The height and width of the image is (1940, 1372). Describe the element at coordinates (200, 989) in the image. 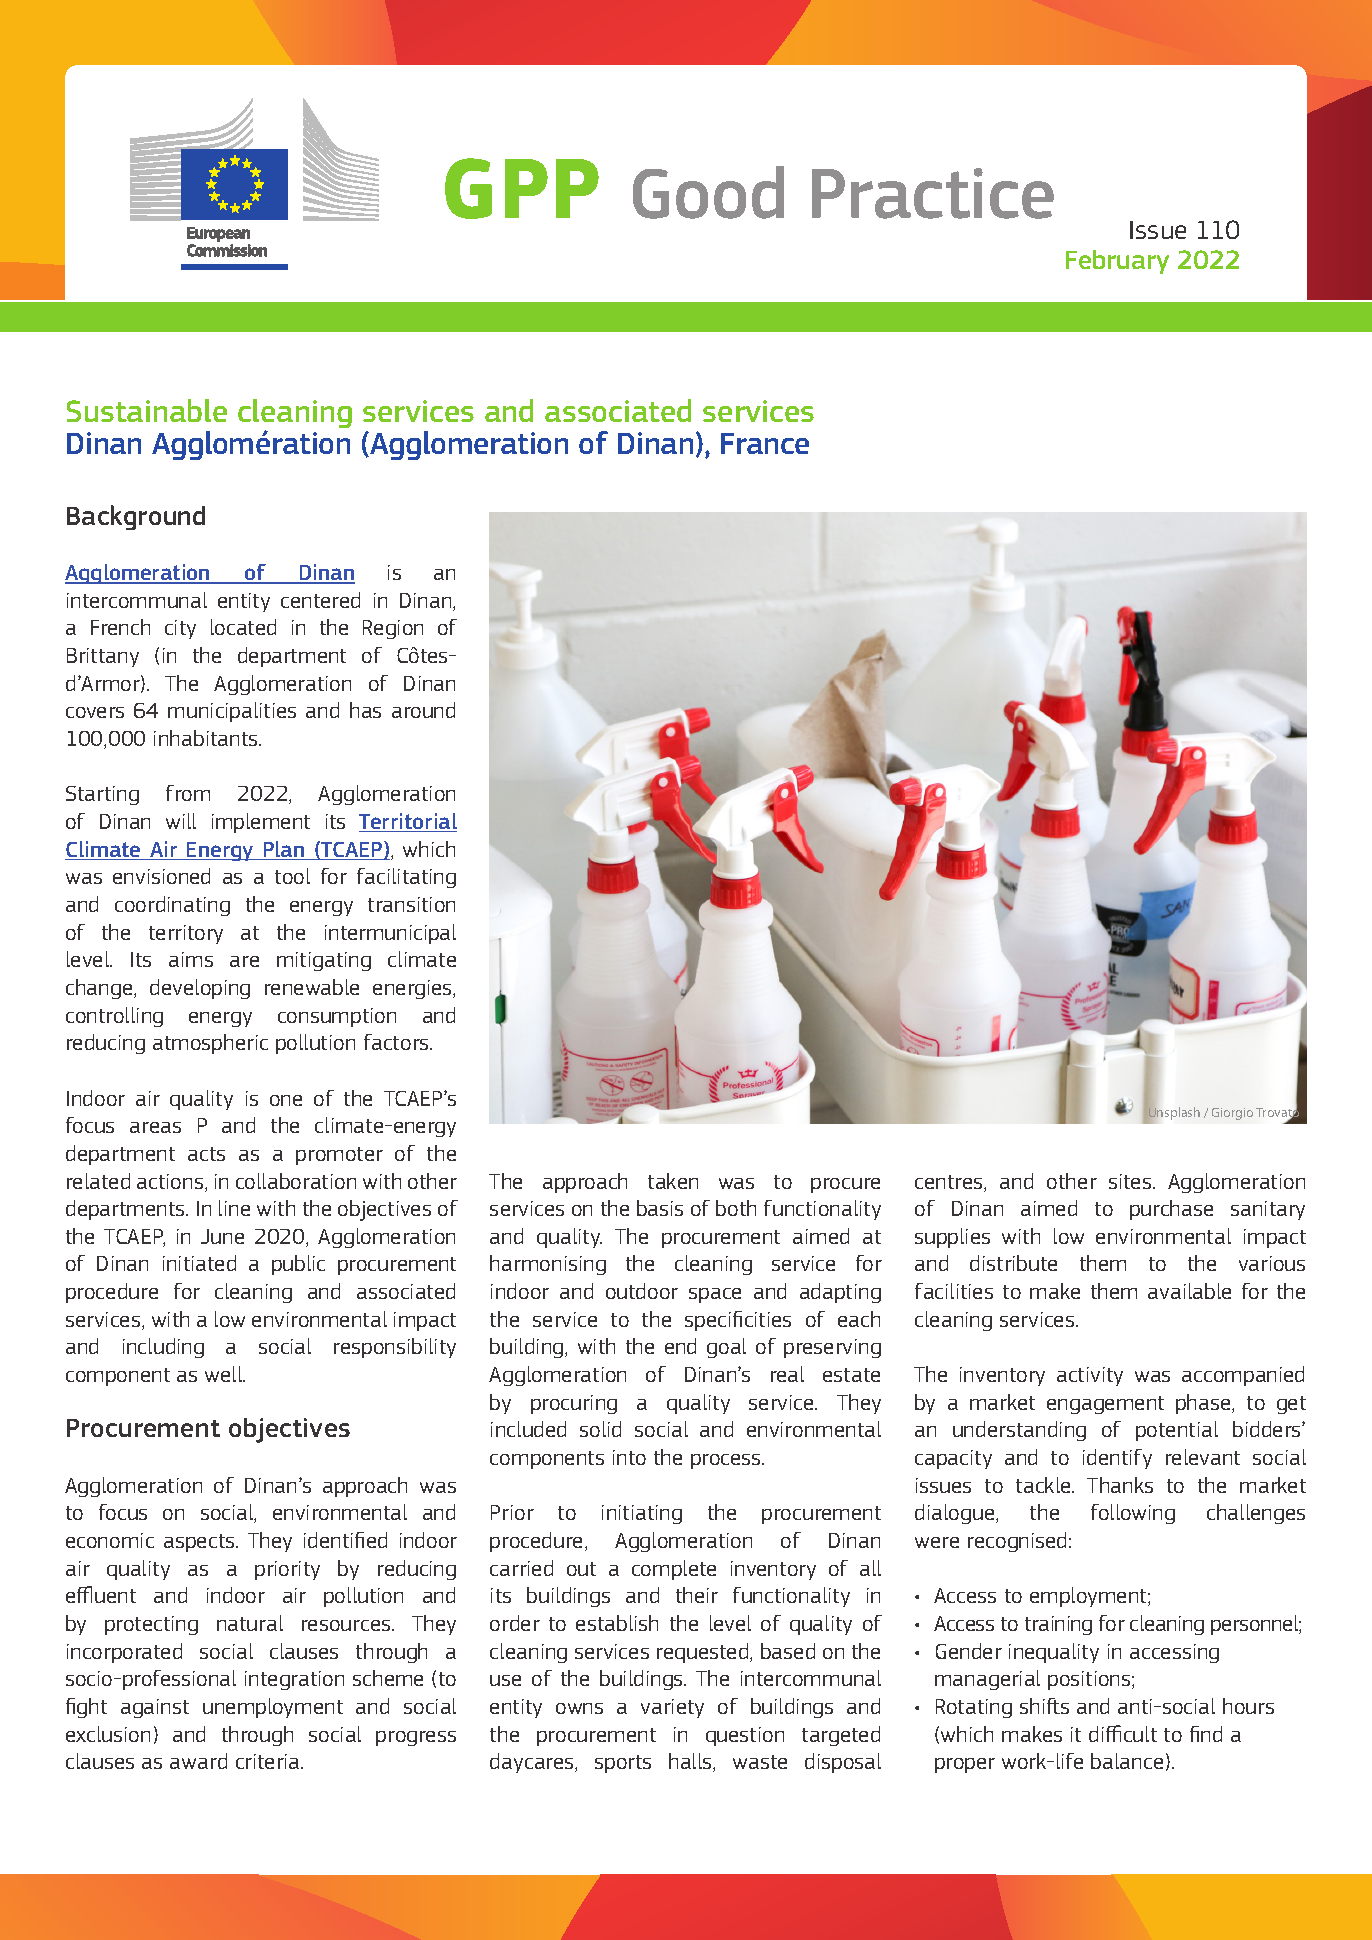

I see `developing` at that location.
